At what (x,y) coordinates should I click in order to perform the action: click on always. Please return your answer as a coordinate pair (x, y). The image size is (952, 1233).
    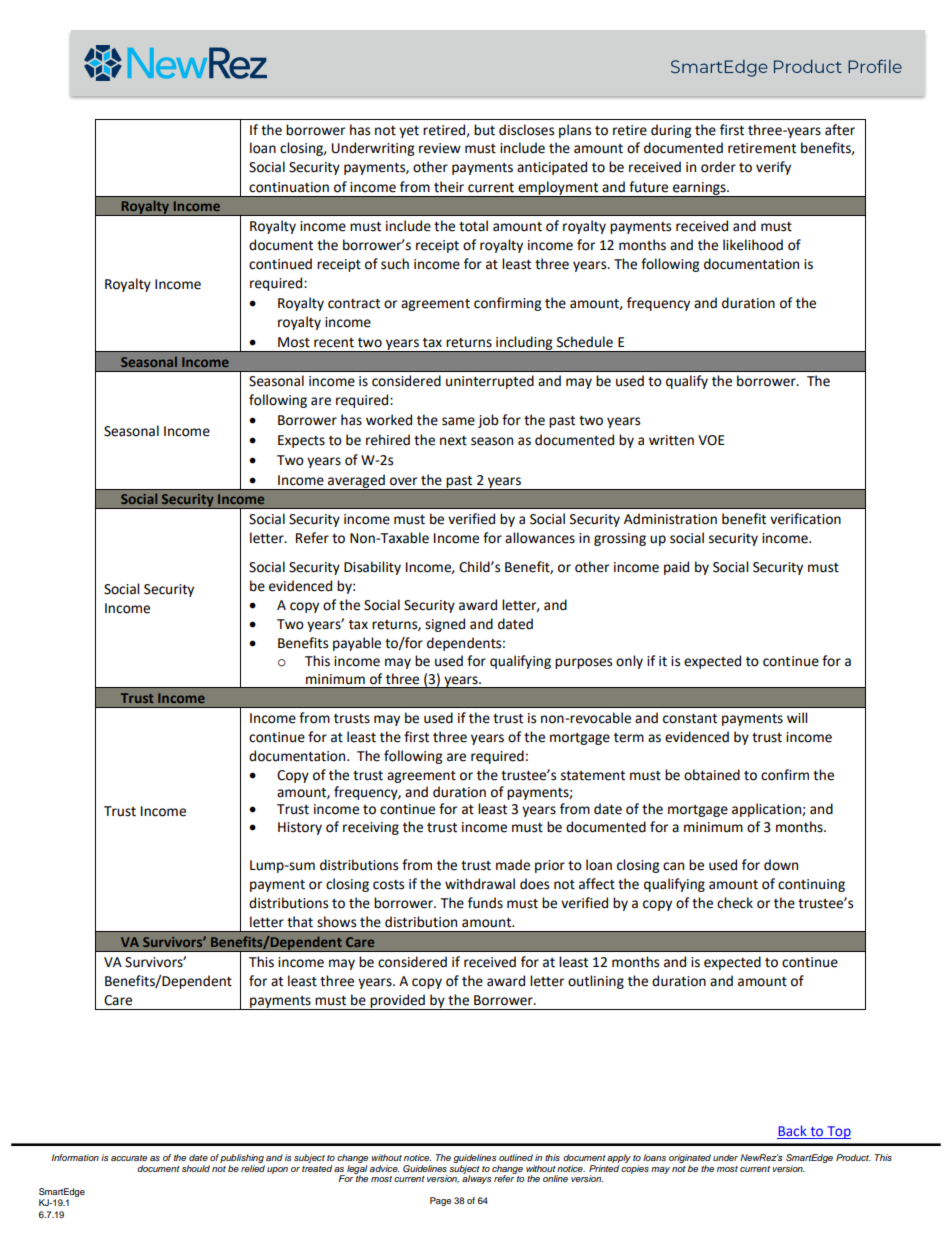
    Looking at the image, I should click on (476, 1178).
